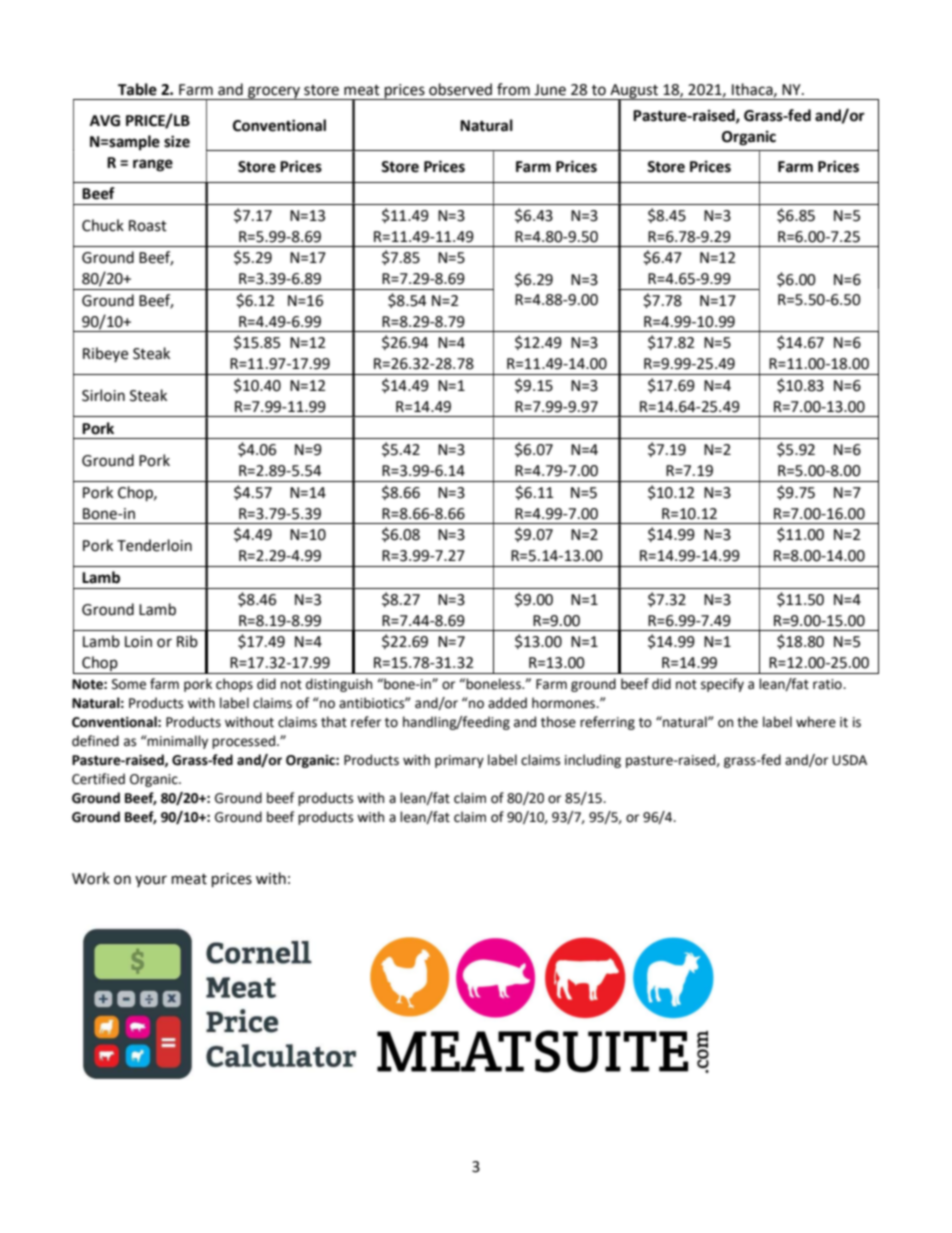 The height and width of the document is (1233, 952). Describe the element at coordinates (177, 742) in the document. I see `minimally` at that location.
